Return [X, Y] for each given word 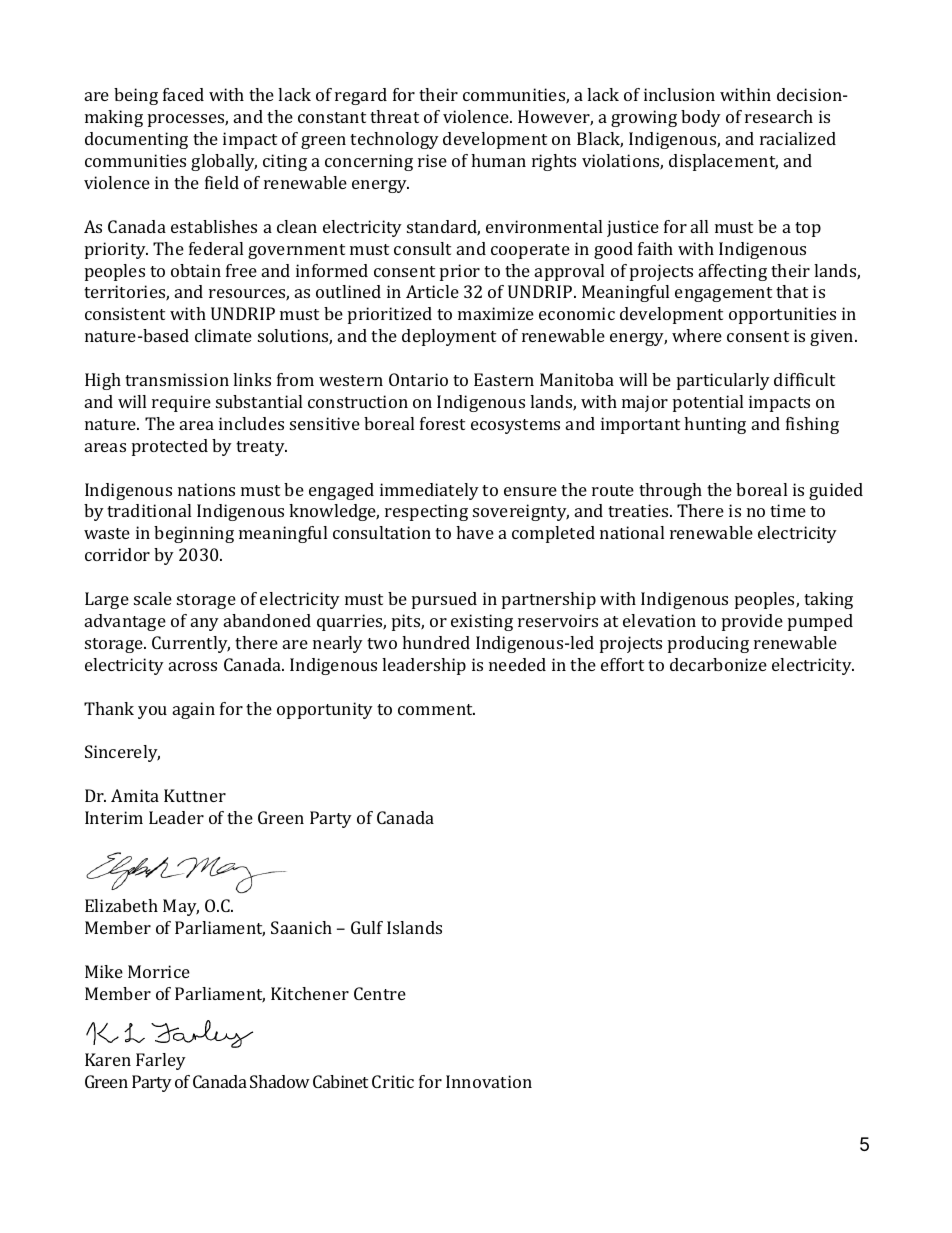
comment [436, 709]
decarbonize [718, 664]
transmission [177, 379]
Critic [393, 1081]
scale [153, 598]
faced [183, 94]
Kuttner [195, 795]
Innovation [489, 1081]
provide [752, 622]
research [779, 116]
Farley [161, 1061]
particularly [723, 381]
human [498, 160]
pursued [444, 600]
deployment [449, 337]
